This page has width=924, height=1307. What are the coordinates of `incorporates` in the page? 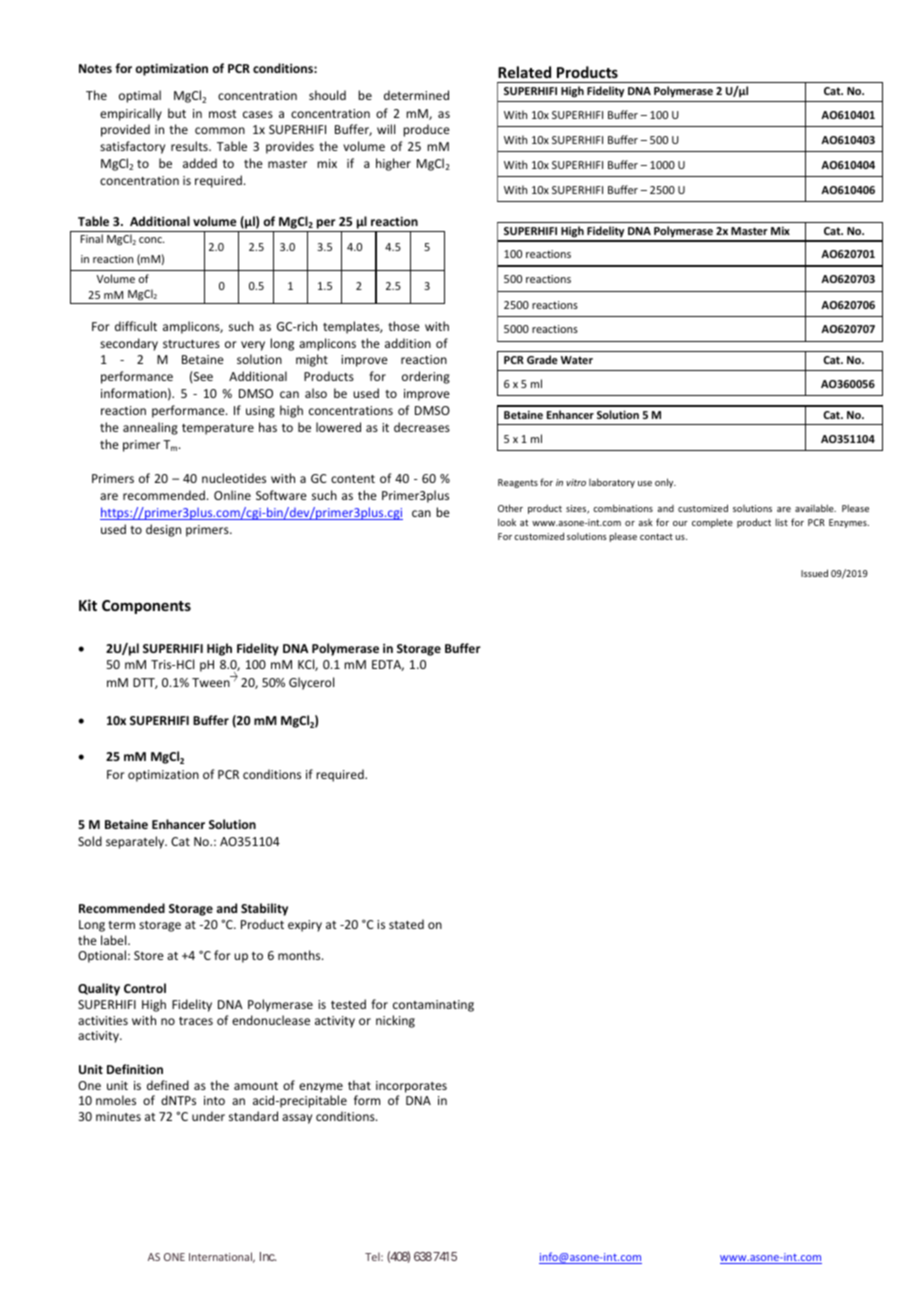 It's located at (411, 1087).
